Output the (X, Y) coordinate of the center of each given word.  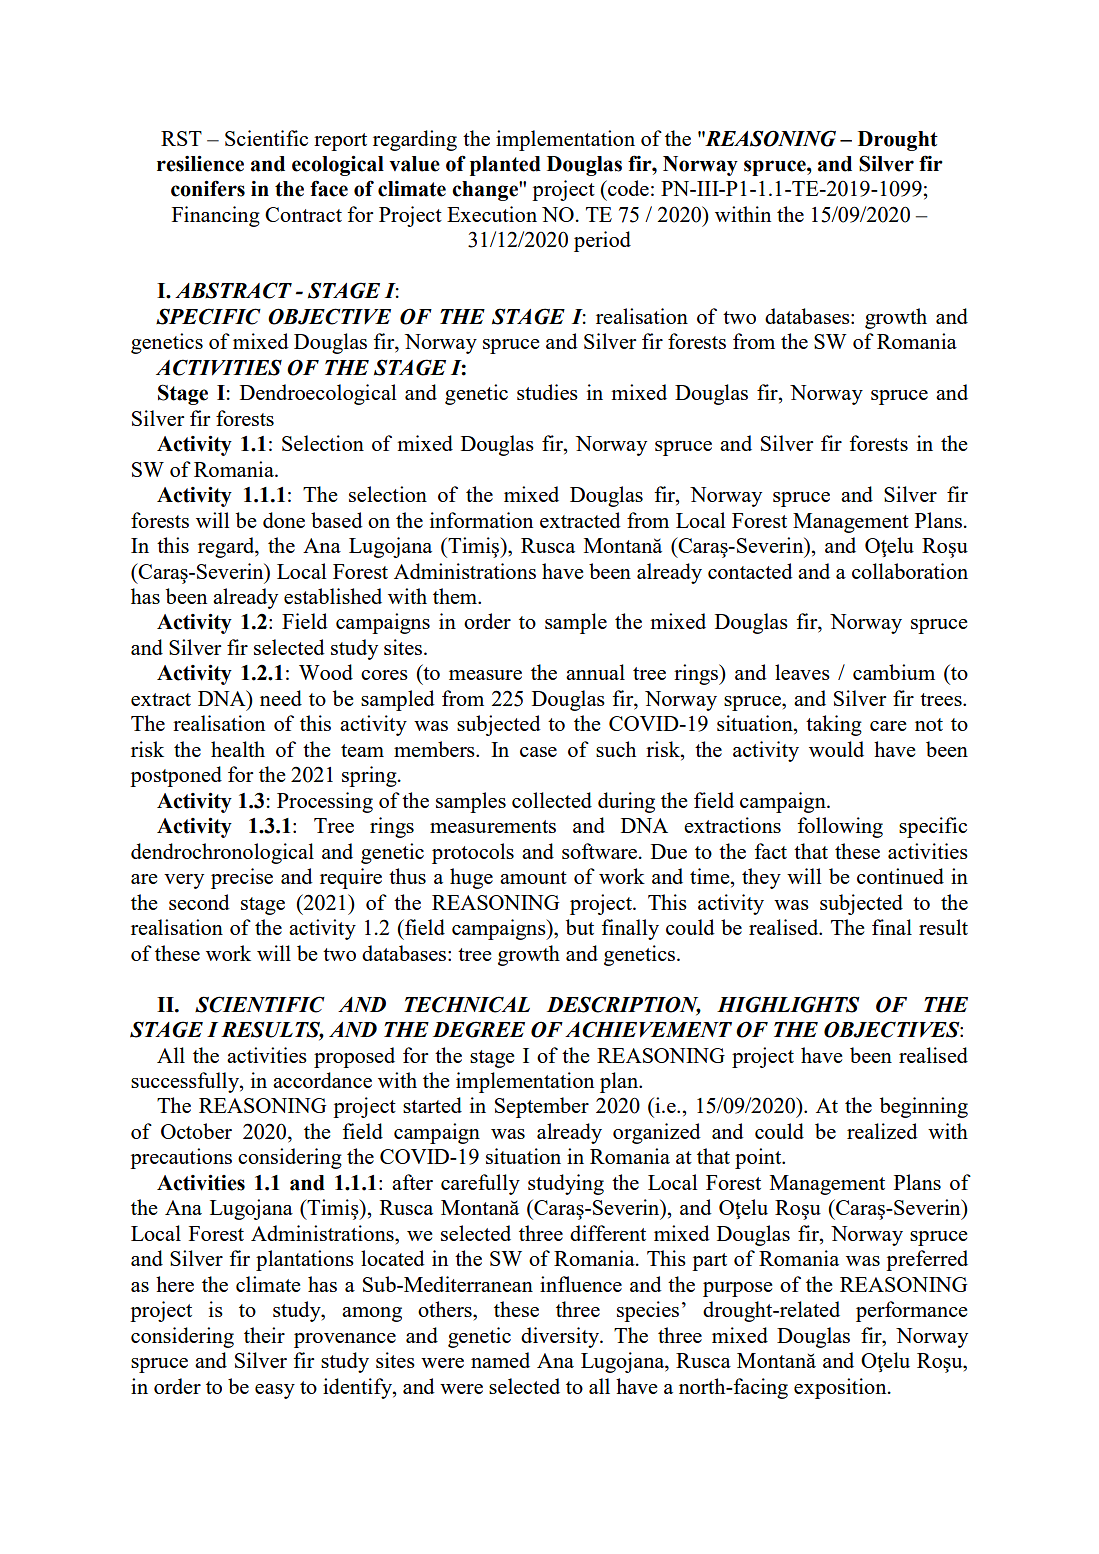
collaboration (910, 571)
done (284, 520)
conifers (208, 188)
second (199, 902)
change (486, 191)
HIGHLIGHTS (788, 1004)
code (627, 188)
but (580, 927)
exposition (841, 1388)
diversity (561, 1337)
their (264, 1335)
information (481, 520)
